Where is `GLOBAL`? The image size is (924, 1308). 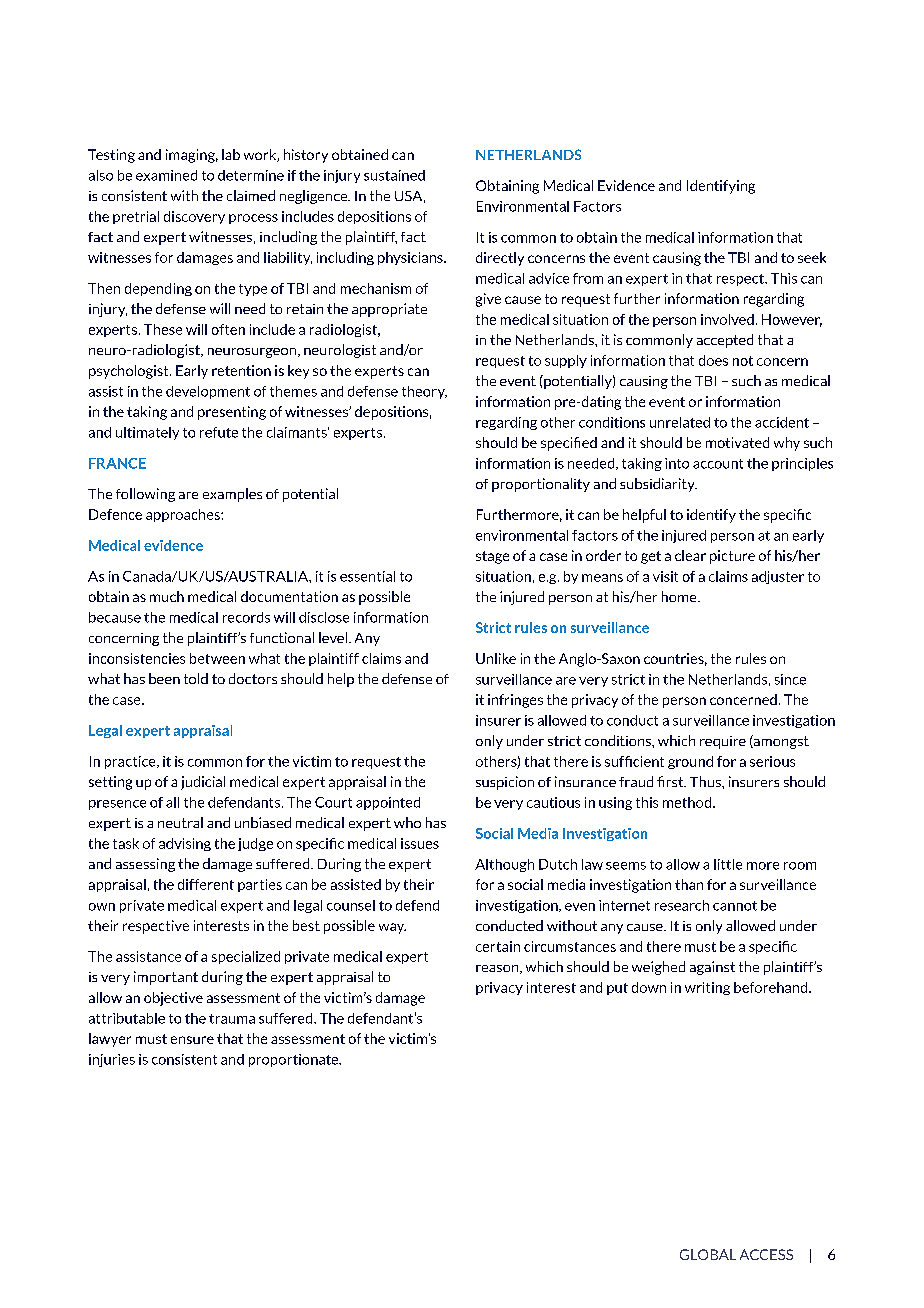
GLOBAL is located at coordinates (708, 1254).
